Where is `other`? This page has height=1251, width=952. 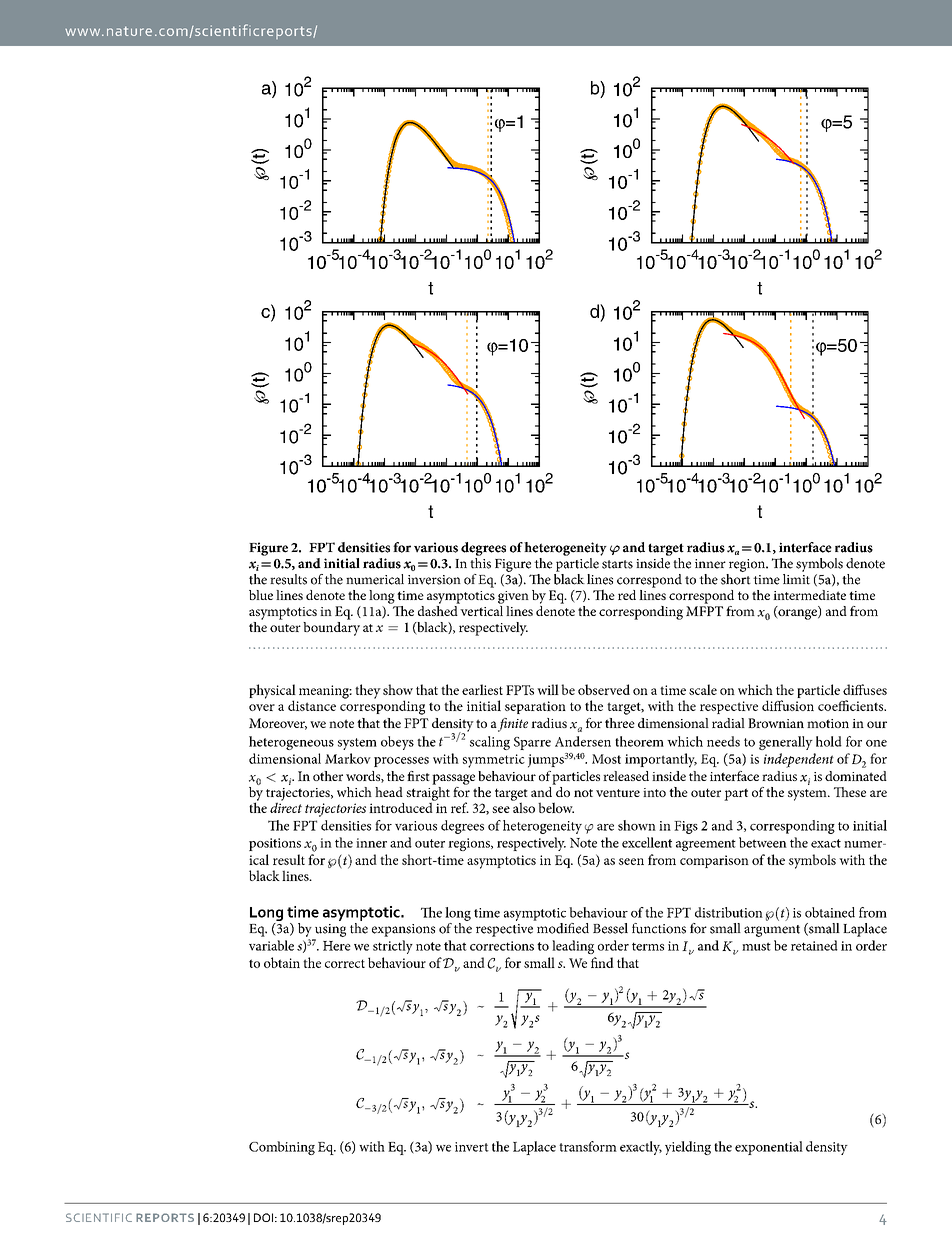 other is located at coordinates (328, 776).
